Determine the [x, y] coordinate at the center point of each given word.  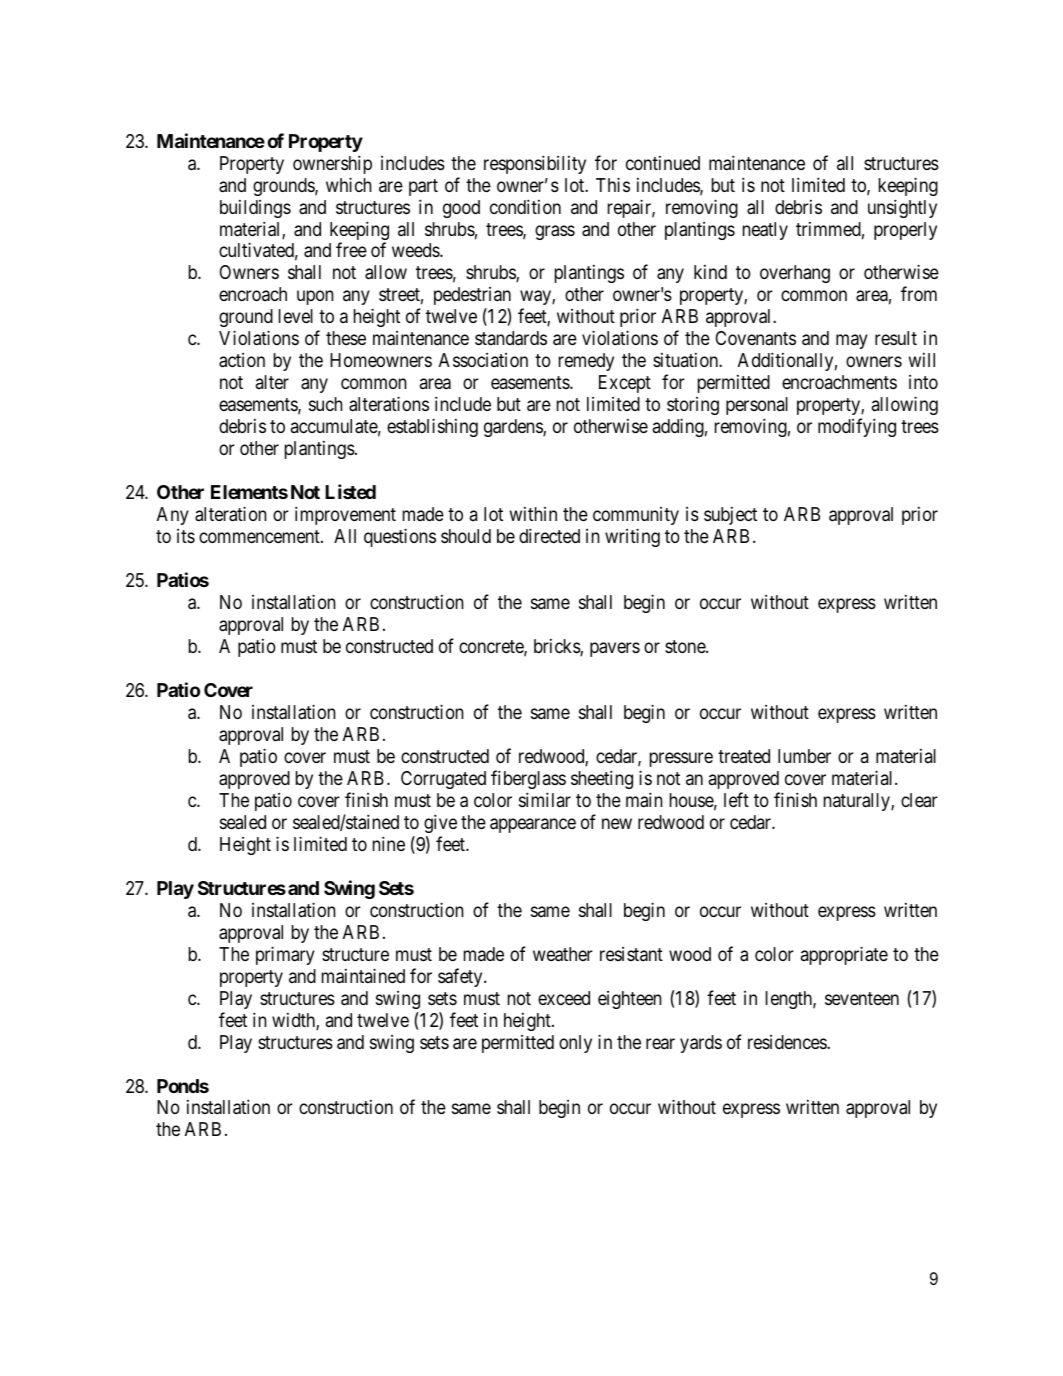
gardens [514, 428]
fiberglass [528, 779]
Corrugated [443, 780]
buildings [255, 209]
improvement [345, 515]
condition [525, 206]
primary [285, 955]
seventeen [862, 998]
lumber [804, 756]
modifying [857, 427]
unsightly [902, 208]
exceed [564, 998]
